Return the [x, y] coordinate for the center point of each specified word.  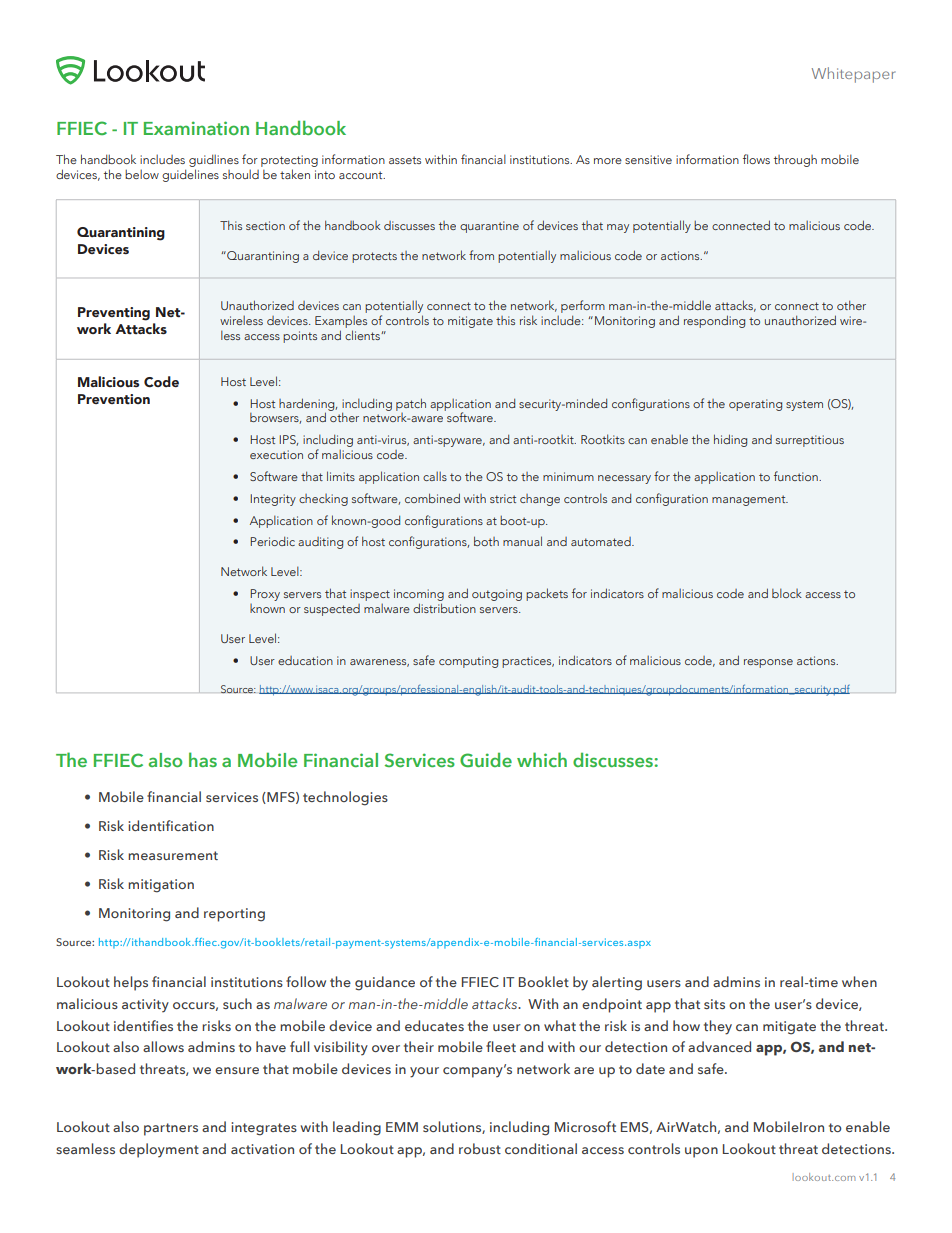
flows [756, 159]
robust [480, 1148]
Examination [196, 128]
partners [171, 1129]
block [787, 593]
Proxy [265, 595]
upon [701, 1152]
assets [405, 160]
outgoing [497, 595]
